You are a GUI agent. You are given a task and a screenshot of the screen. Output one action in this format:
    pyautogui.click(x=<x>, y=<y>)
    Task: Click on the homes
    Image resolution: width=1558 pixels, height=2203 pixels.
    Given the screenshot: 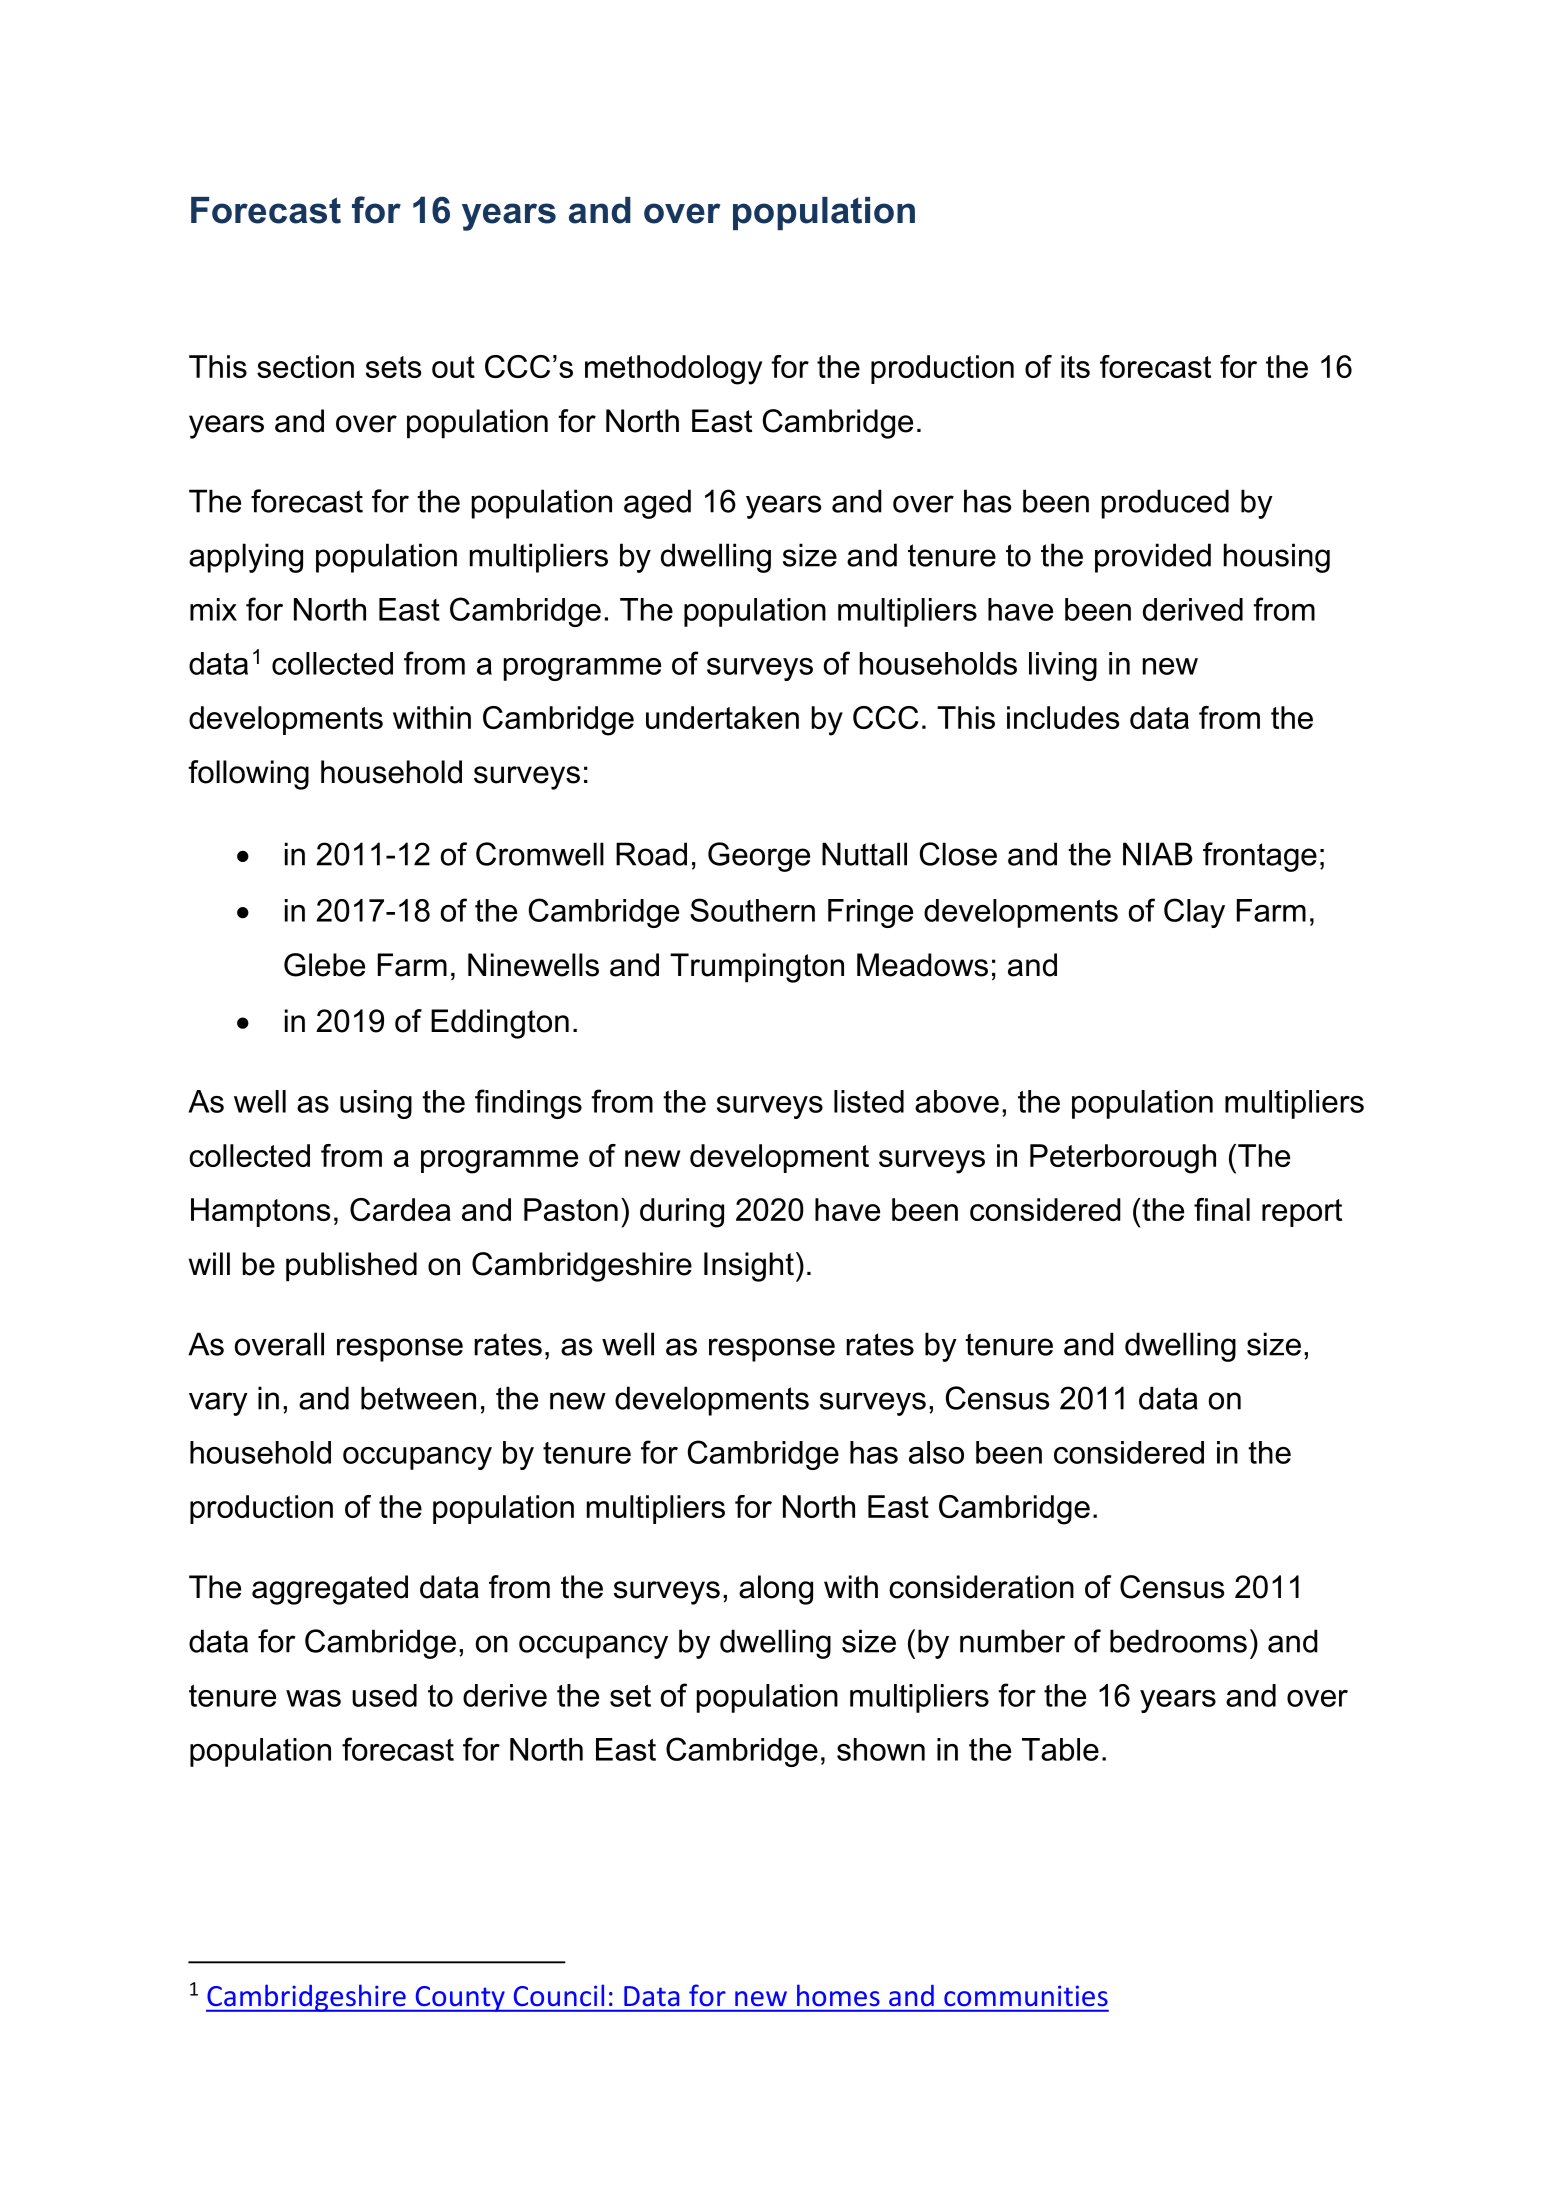 What is the action you would take?
    pyautogui.click(x=838, y=1995)
